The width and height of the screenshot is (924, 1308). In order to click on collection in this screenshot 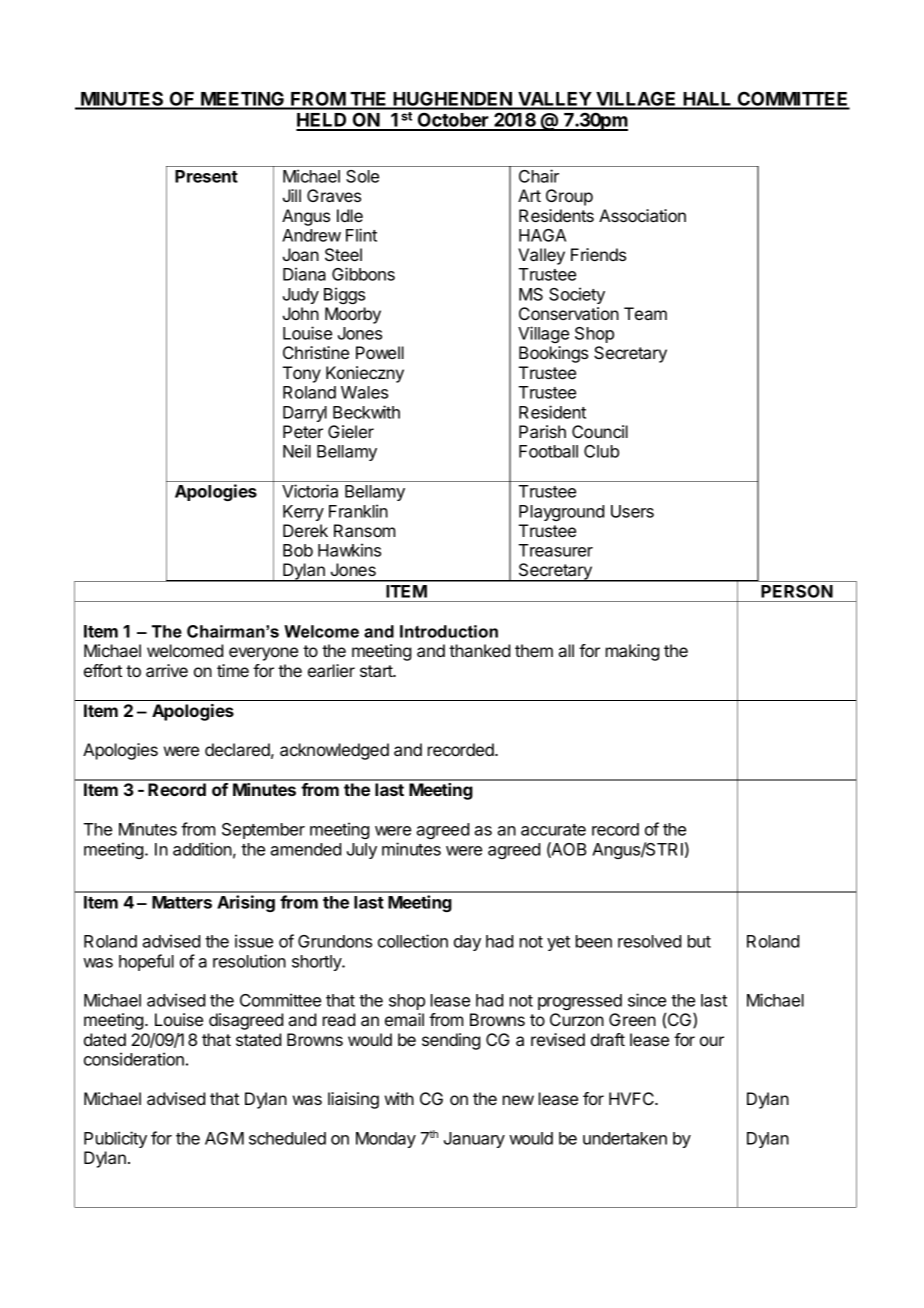, I will do `click(413, 941)`.
